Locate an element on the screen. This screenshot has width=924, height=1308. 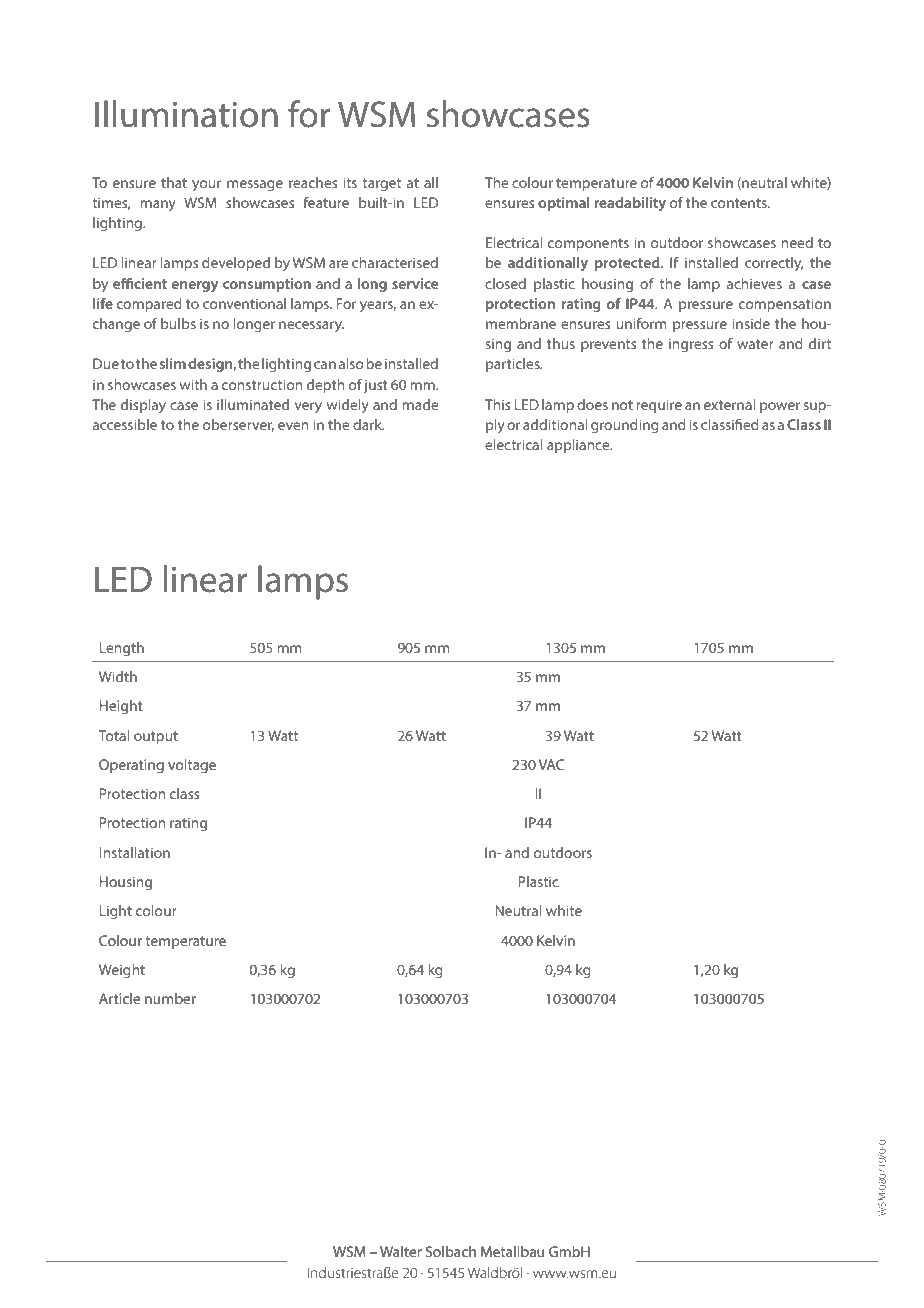
VAC is located at coordinates (551, 764).
